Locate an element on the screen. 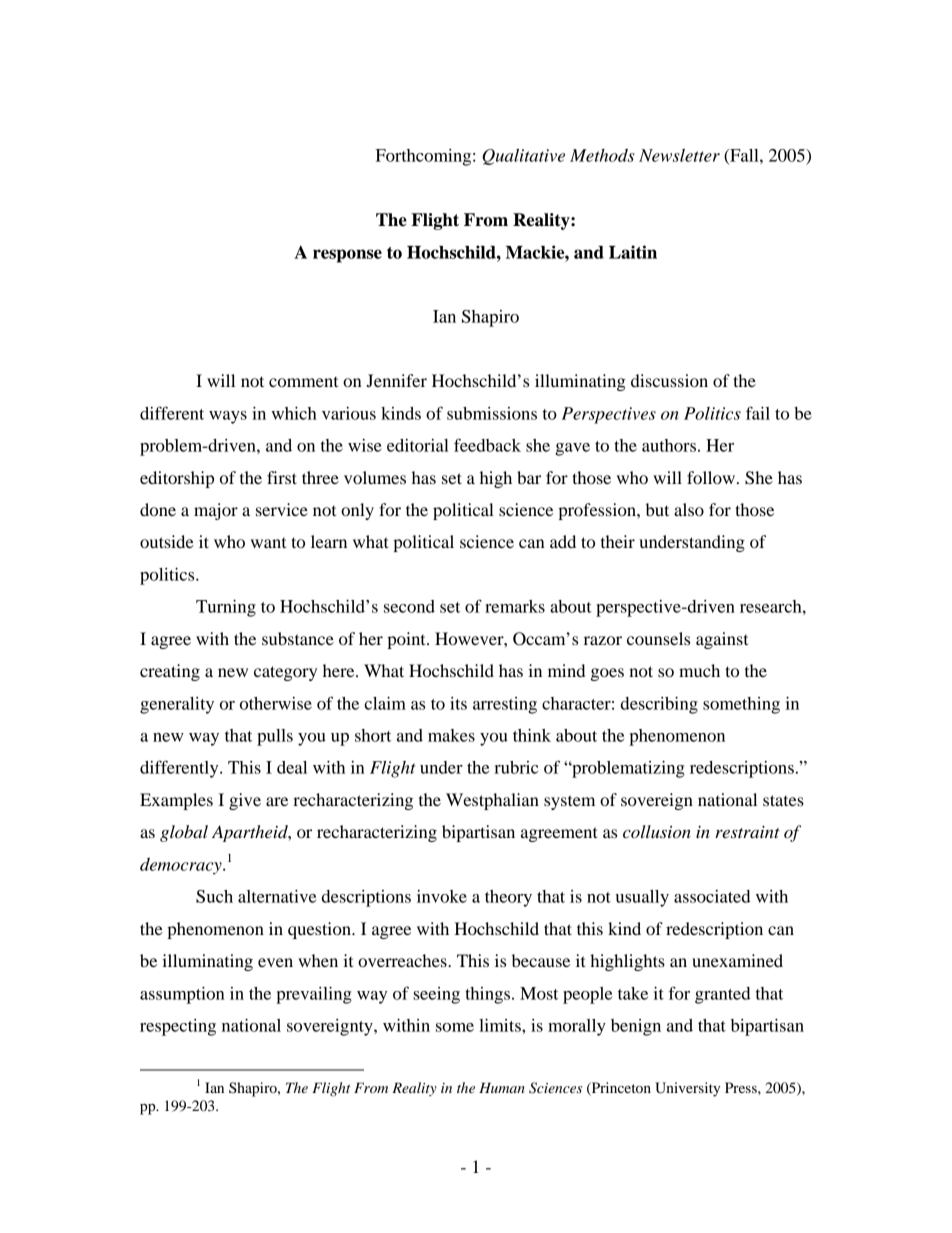 This screenshot has width=952, height=1233. arresting is located at coordinates (505, 705).
